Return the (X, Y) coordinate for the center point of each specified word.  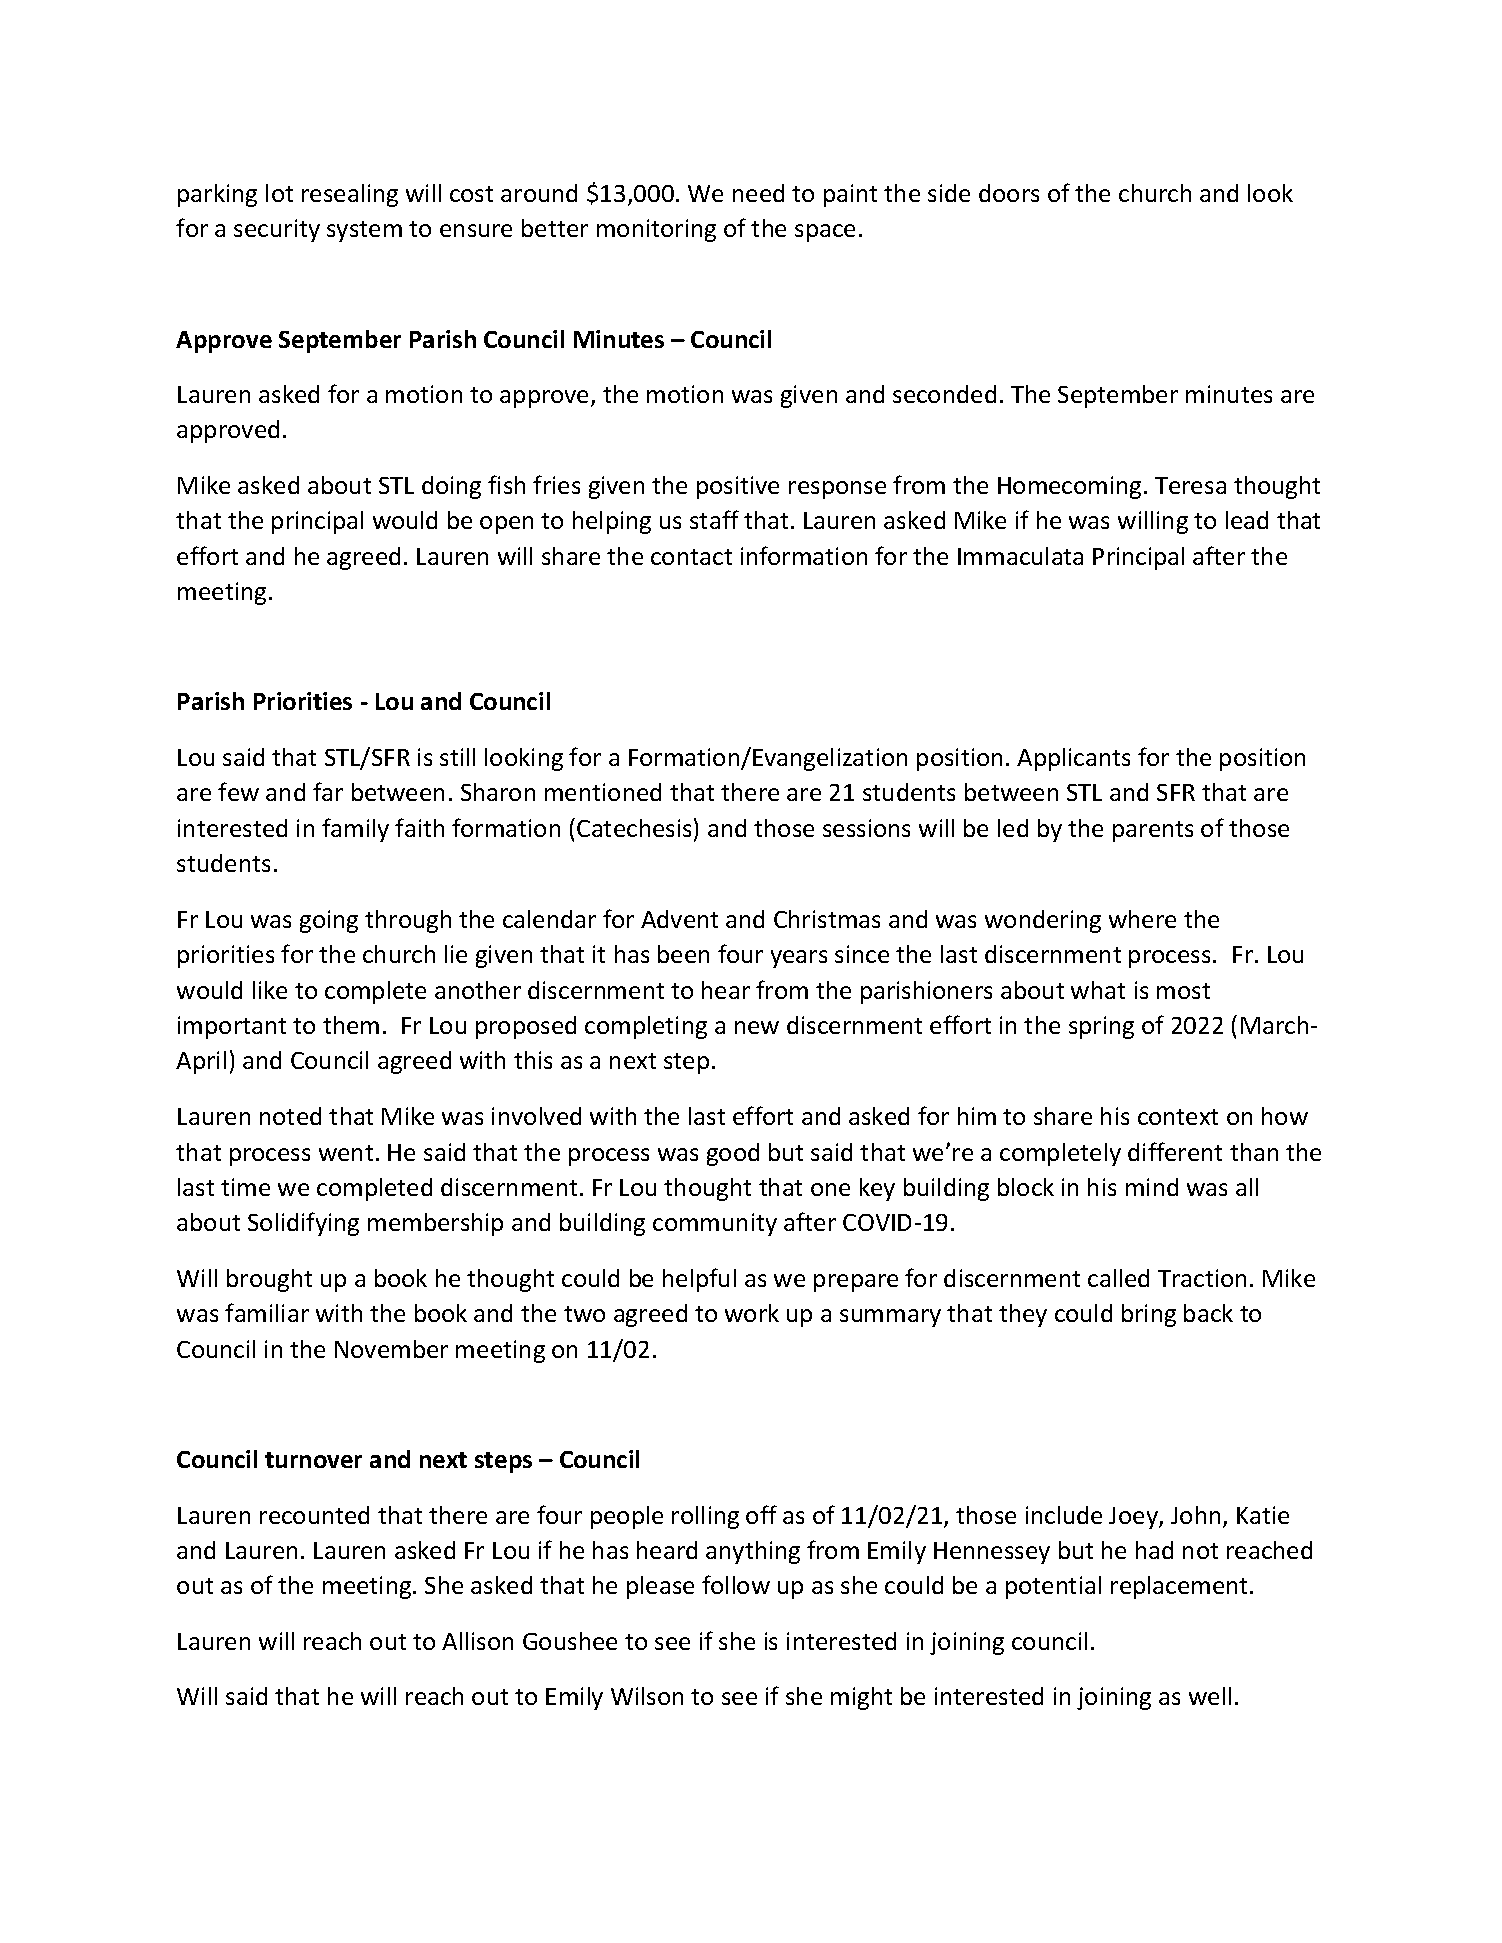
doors (1009, 193)
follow (736, 1584)
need (758, 193)
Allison (477, 1641)
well (1210, 1696)
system (364, 231)
